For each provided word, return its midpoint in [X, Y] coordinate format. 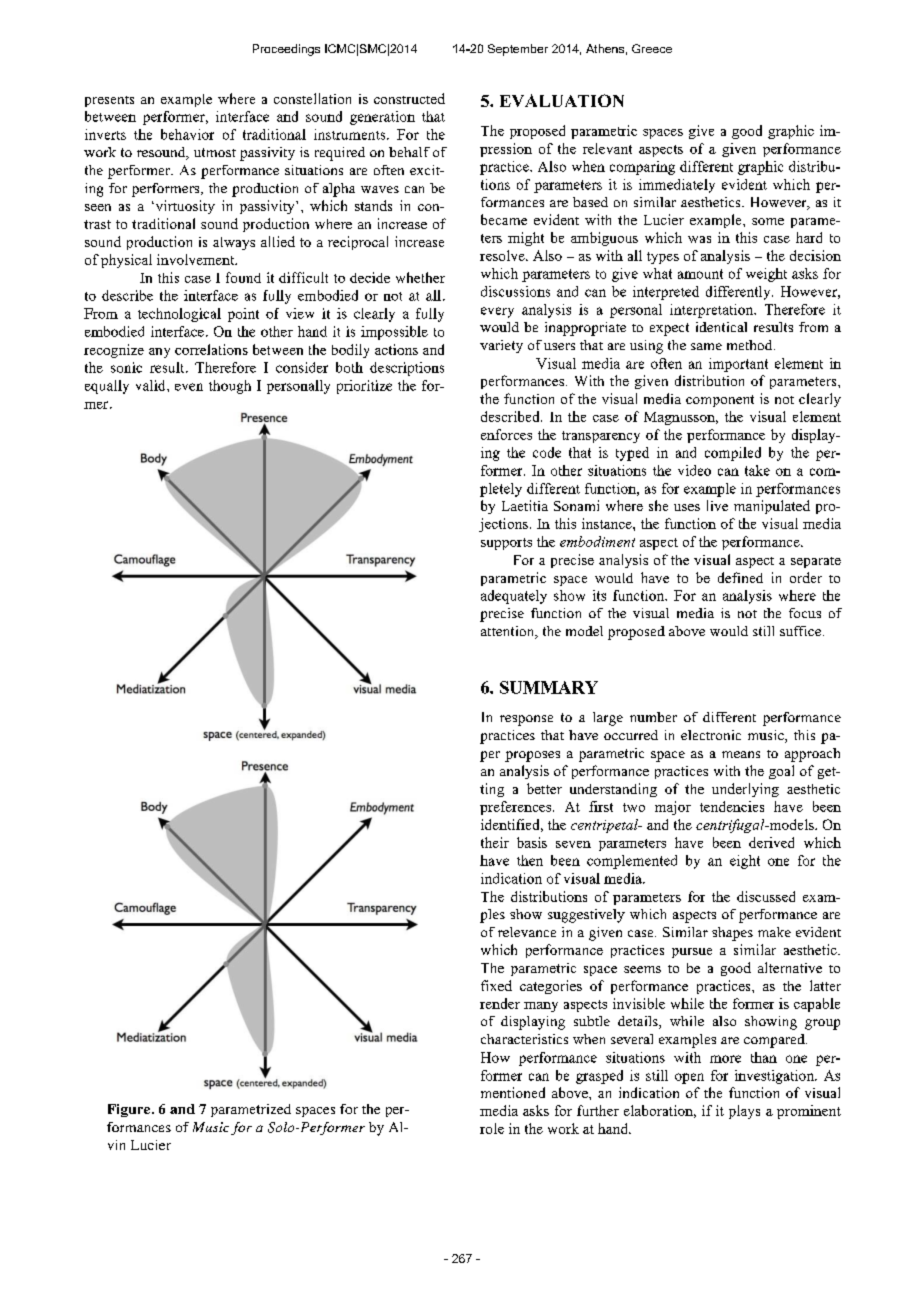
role [492, 1128]
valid [152, 385]
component [720, 401]
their [495, 842]
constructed [409, 98]
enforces [506, 434]
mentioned [513, 1092]
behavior [187, 134]
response [526, 720]
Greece [652, 48]
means [741, 754]
